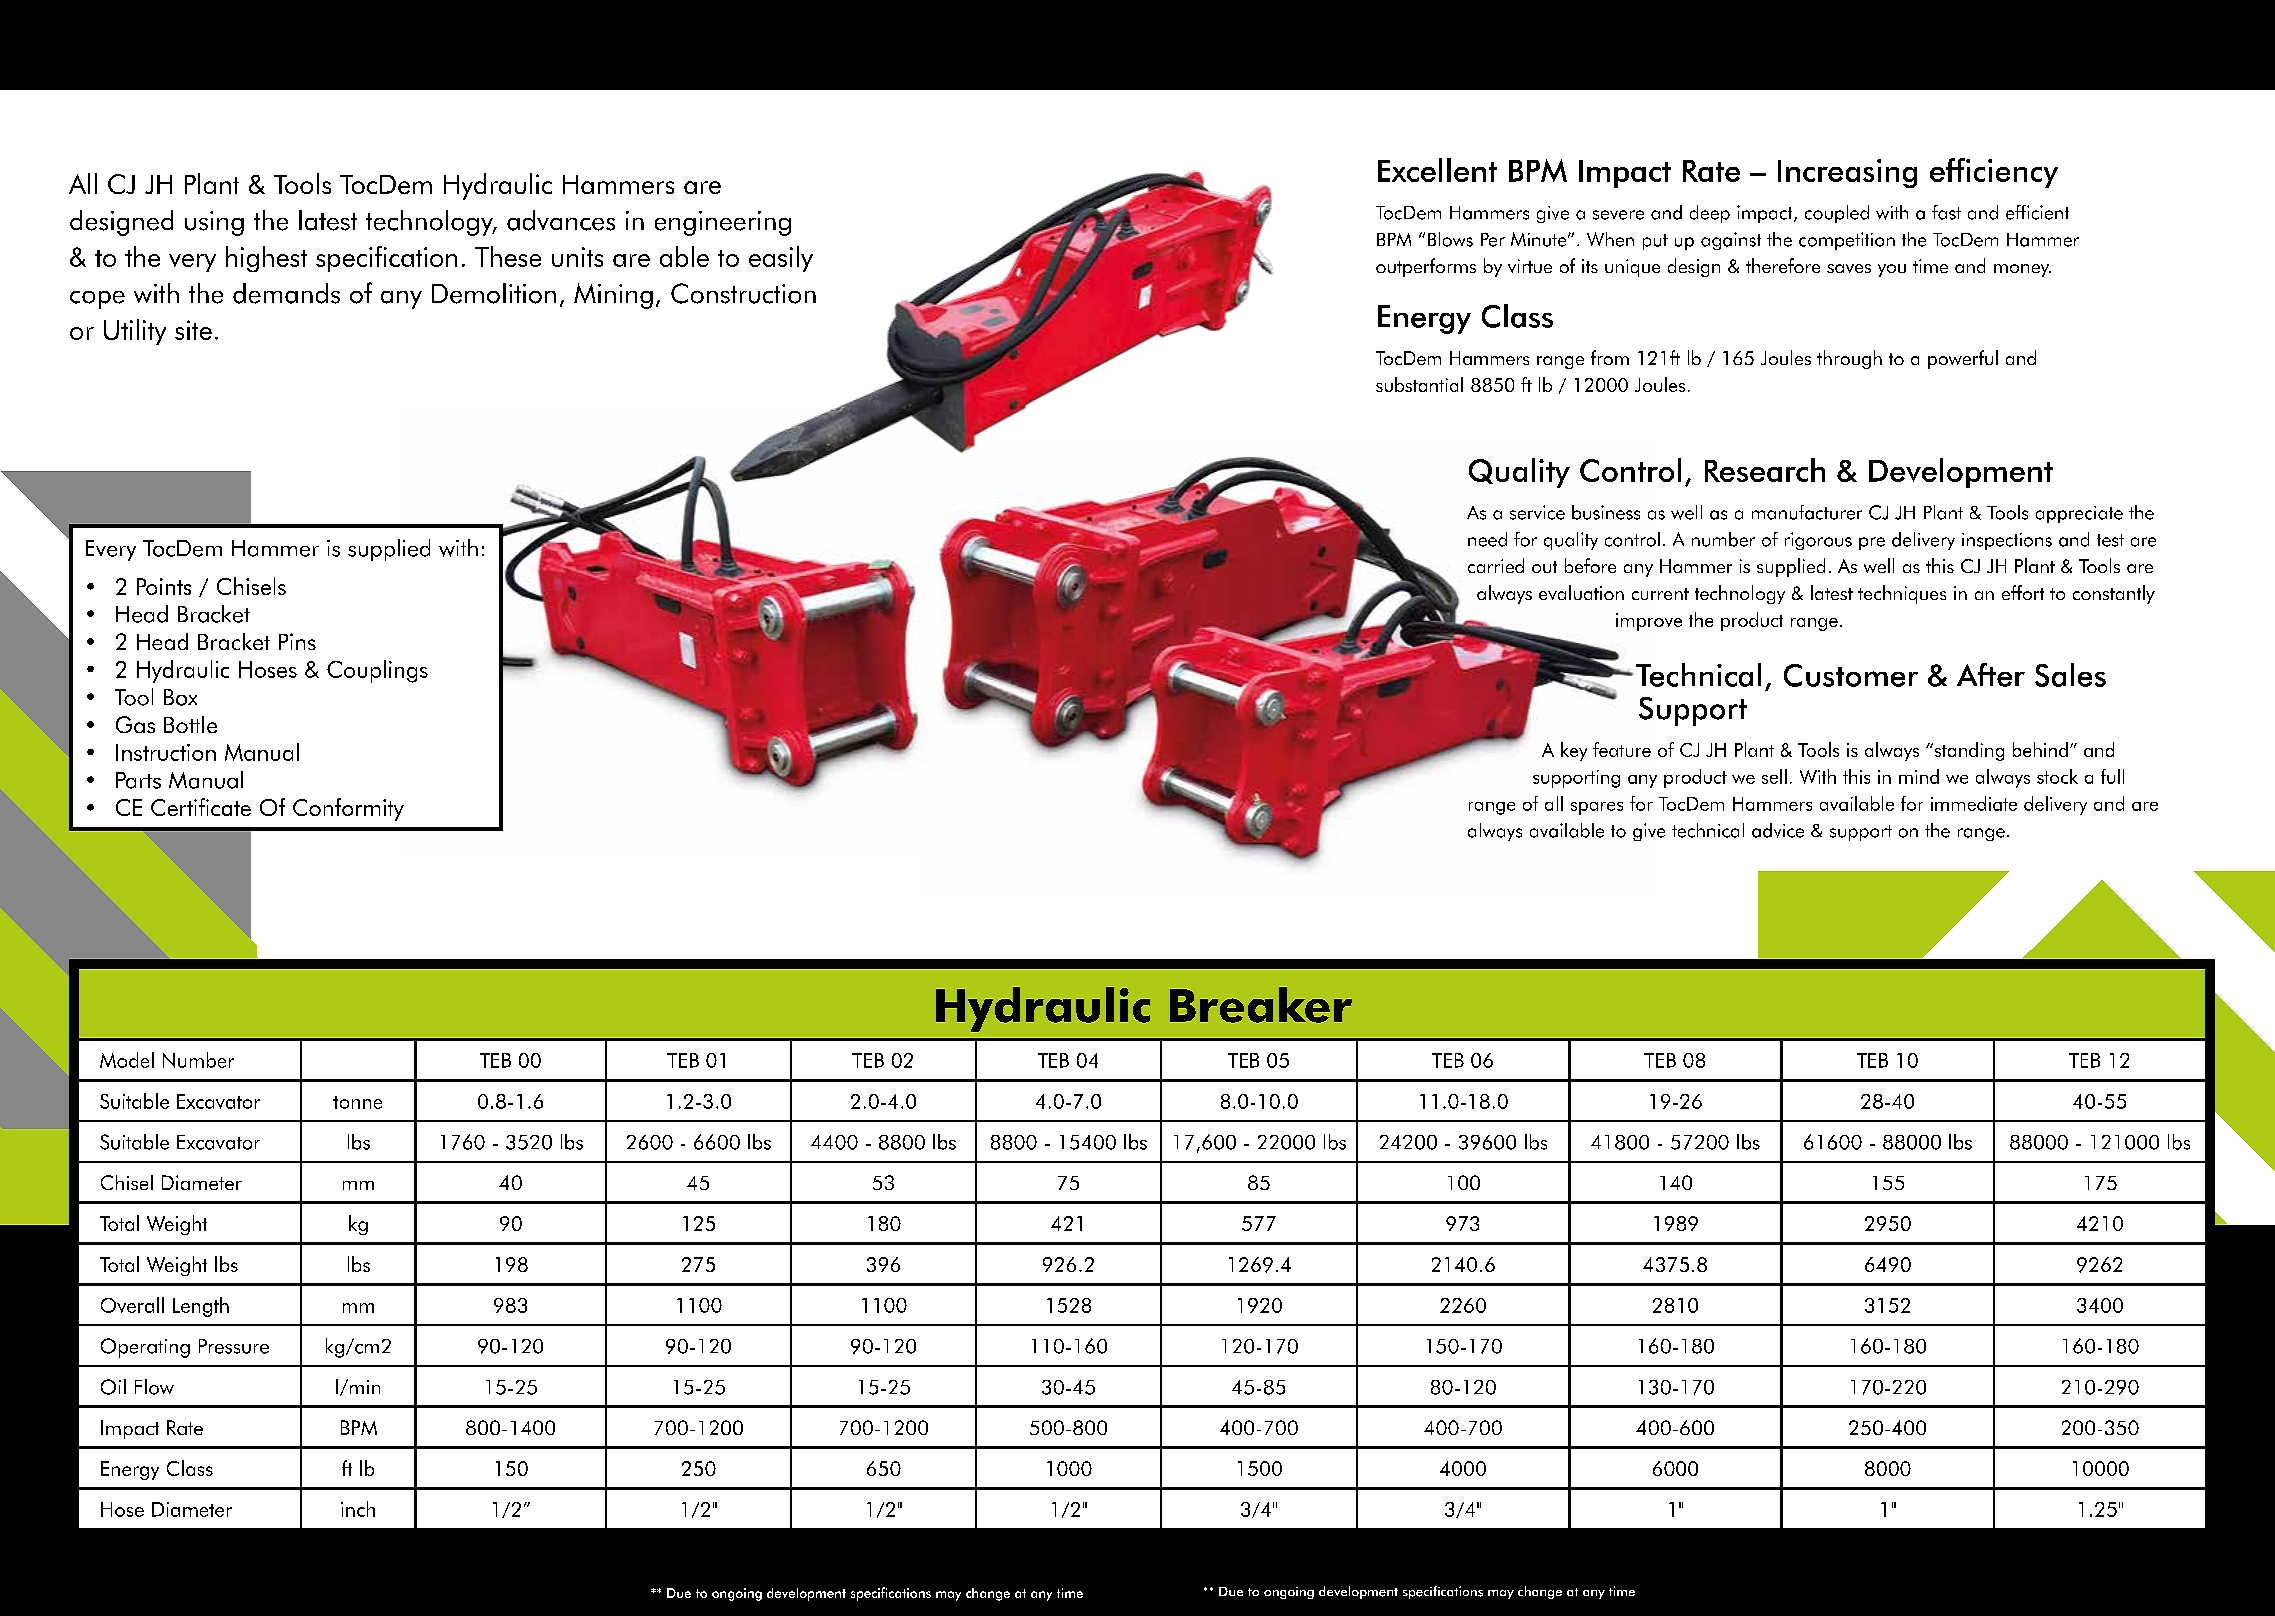 This screenshot has width=2275, height=1616. I want to click on immediate, so click(1974, 803).
